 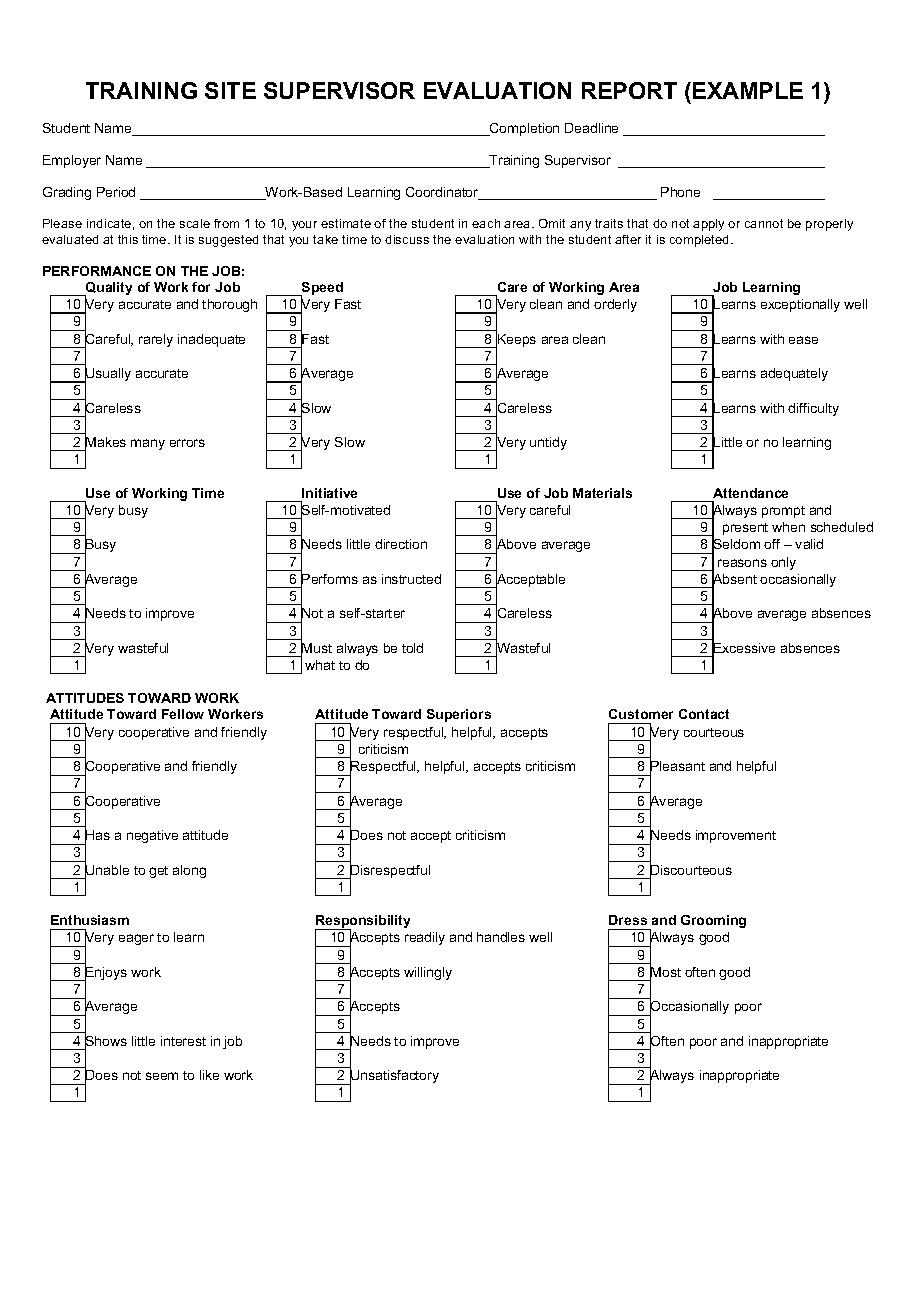 I want to click on Completion, so click(x=523, y=129).
